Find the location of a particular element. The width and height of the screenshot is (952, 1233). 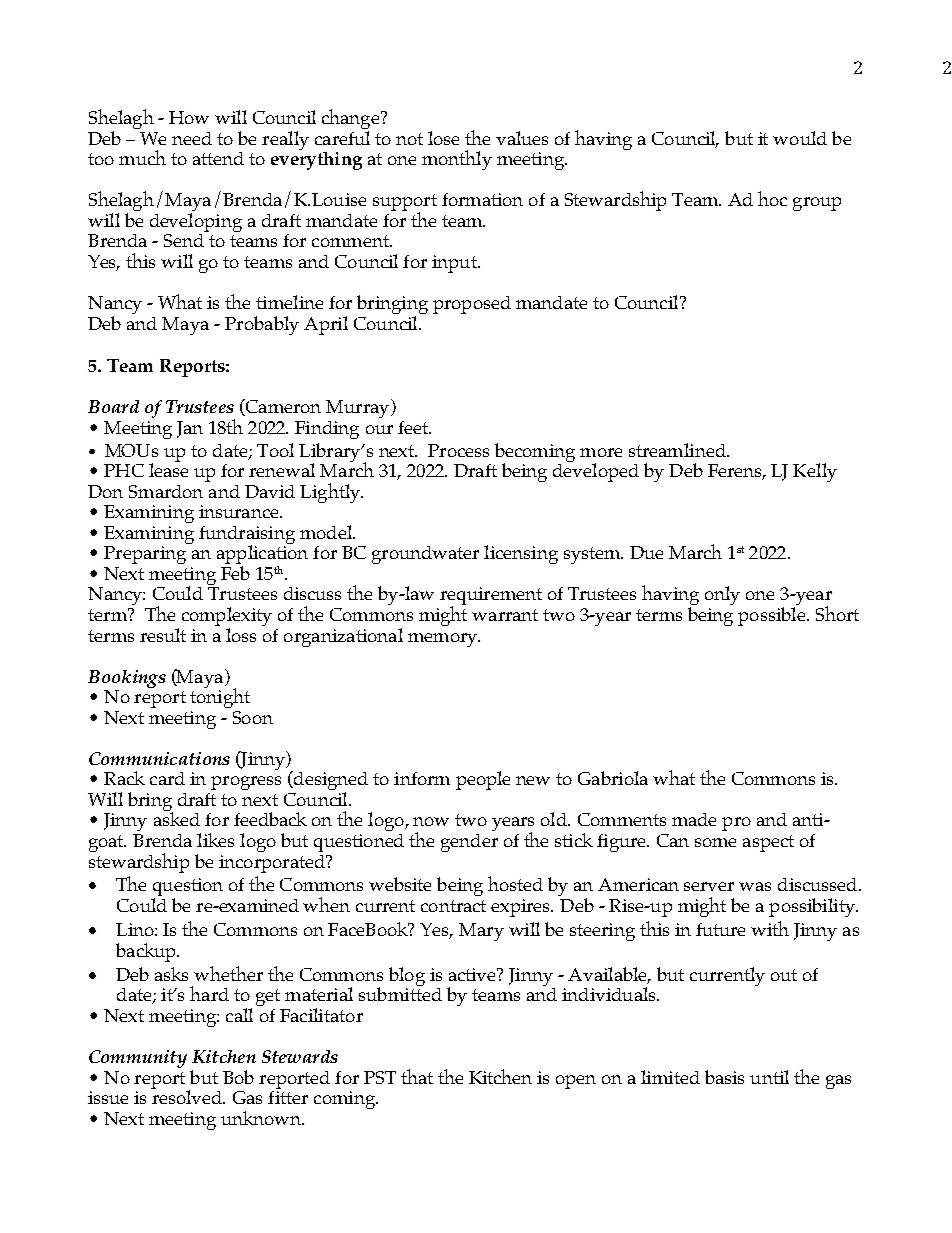

need is located at coordinates (192, 138).
